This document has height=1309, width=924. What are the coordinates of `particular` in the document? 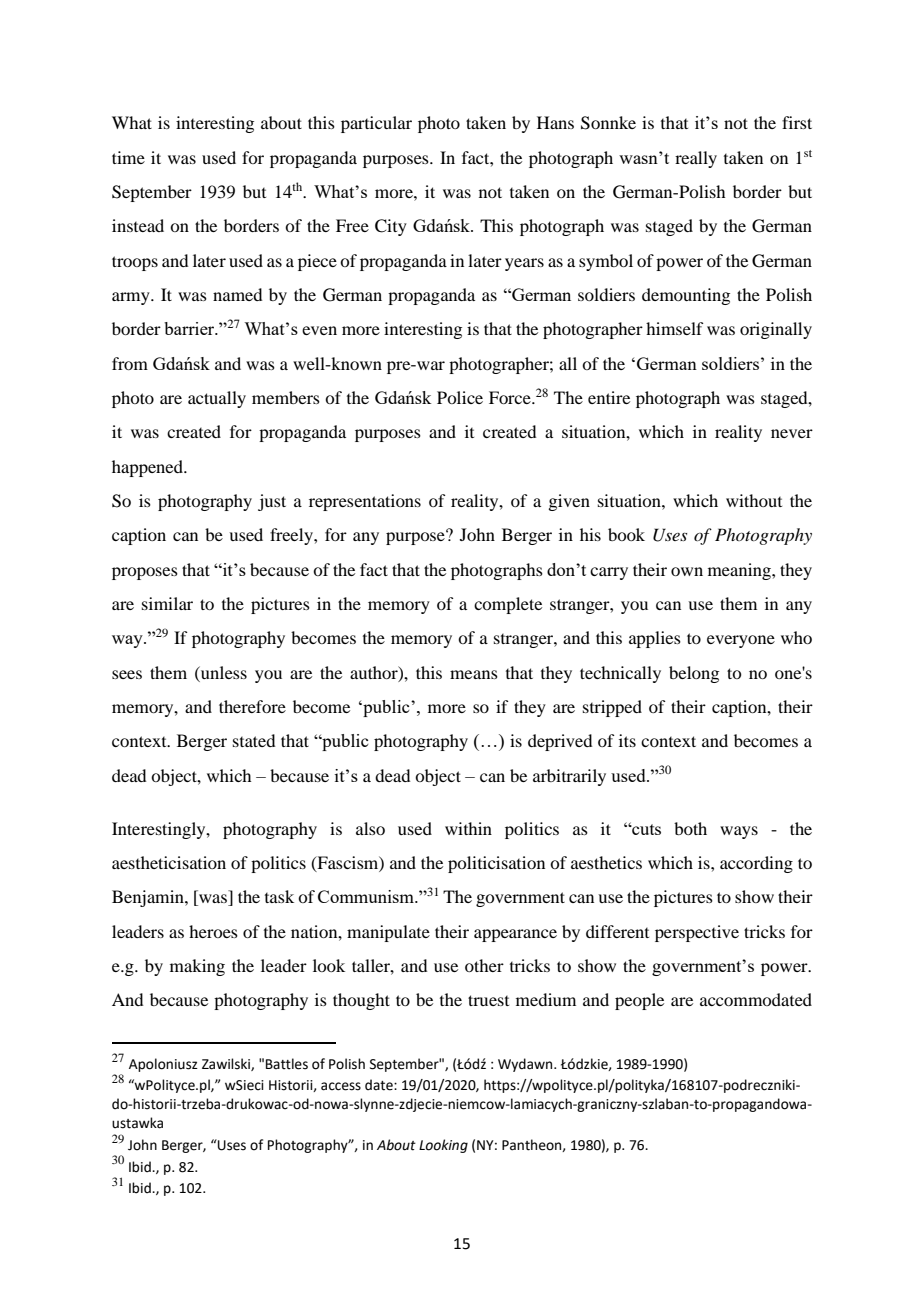 It's located at (376, 124).
